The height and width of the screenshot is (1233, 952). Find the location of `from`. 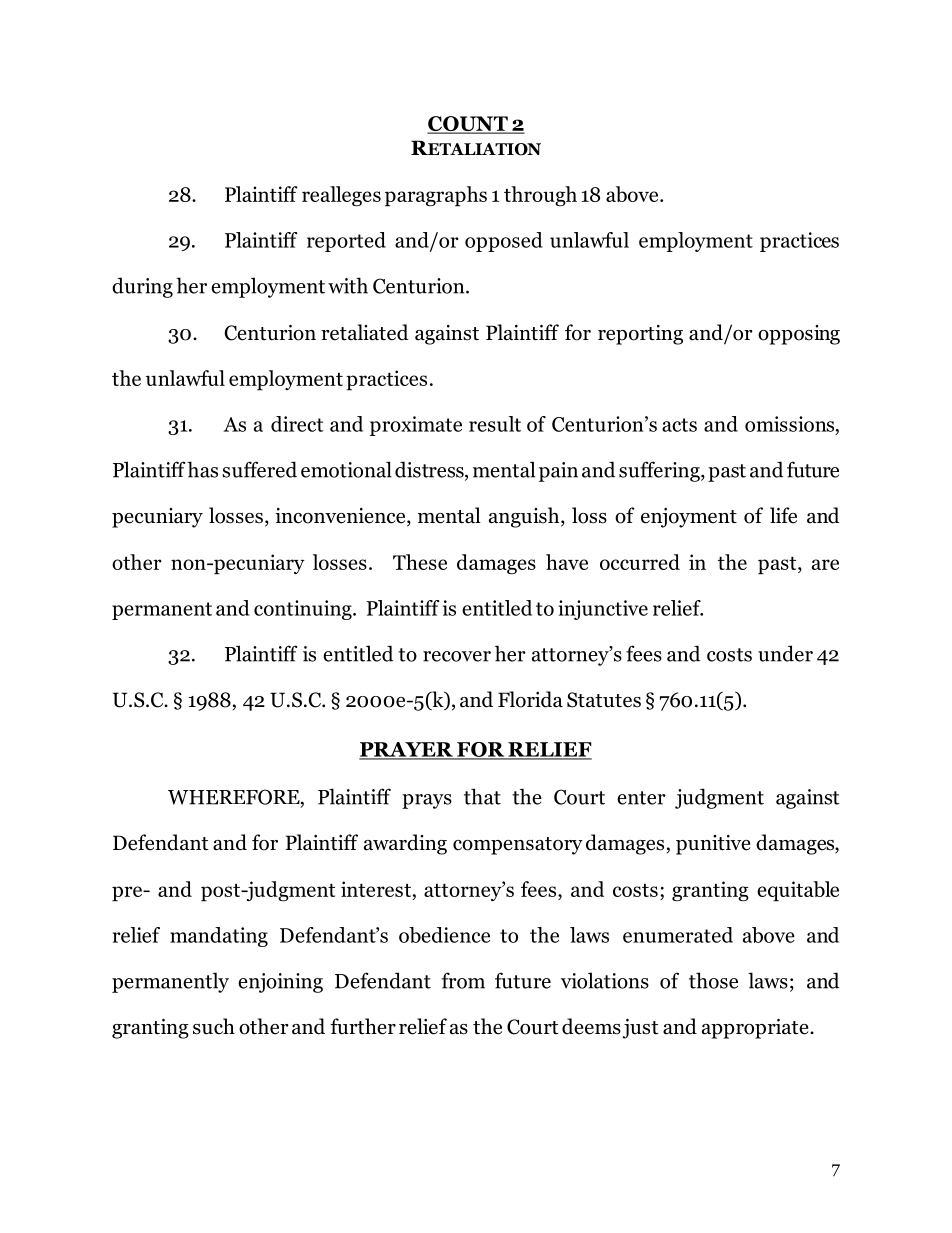

from is located at coordinates (463, 980).
